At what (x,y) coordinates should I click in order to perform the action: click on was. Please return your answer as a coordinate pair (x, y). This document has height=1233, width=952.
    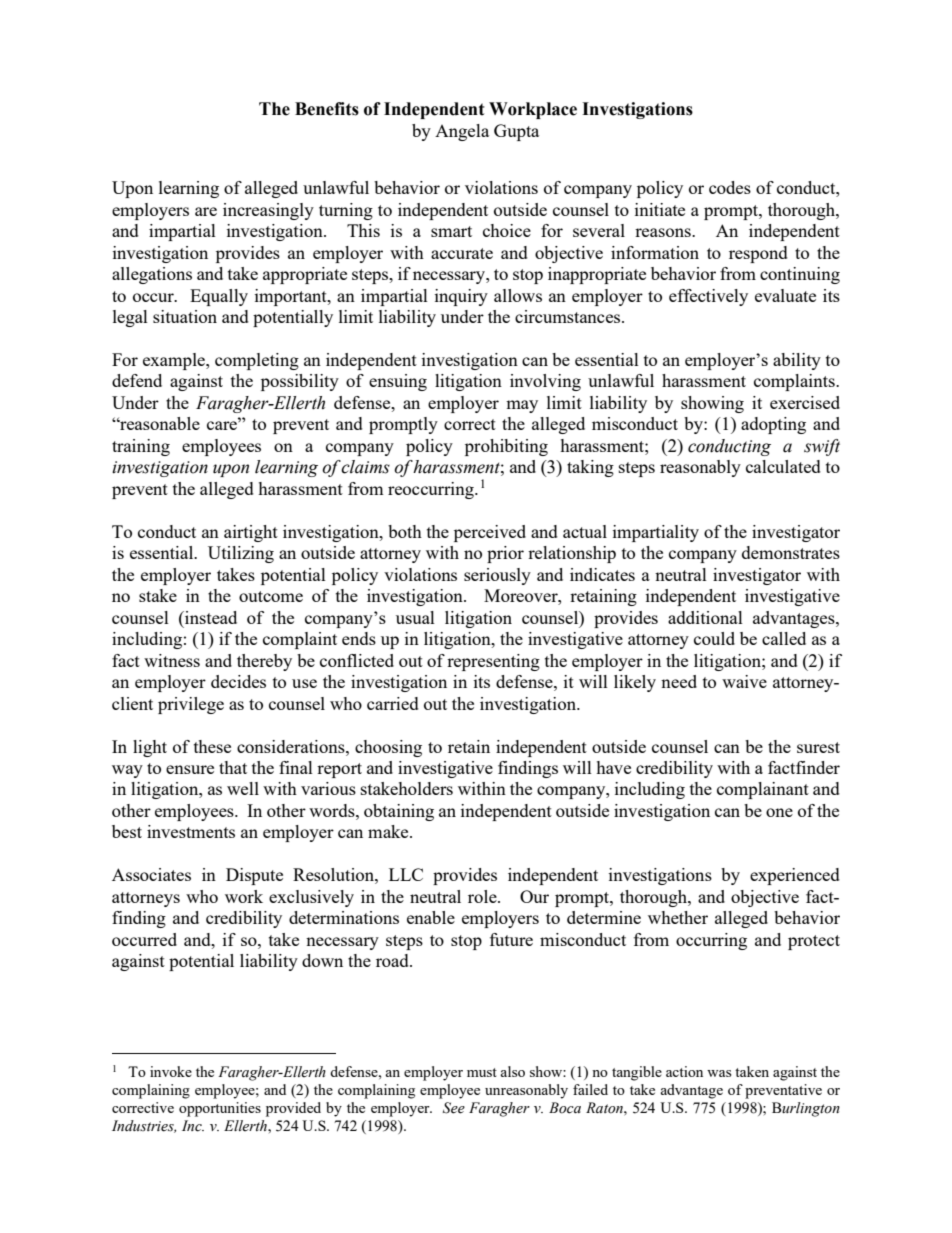
    Looking at the image, I should click on (719, 1073).
